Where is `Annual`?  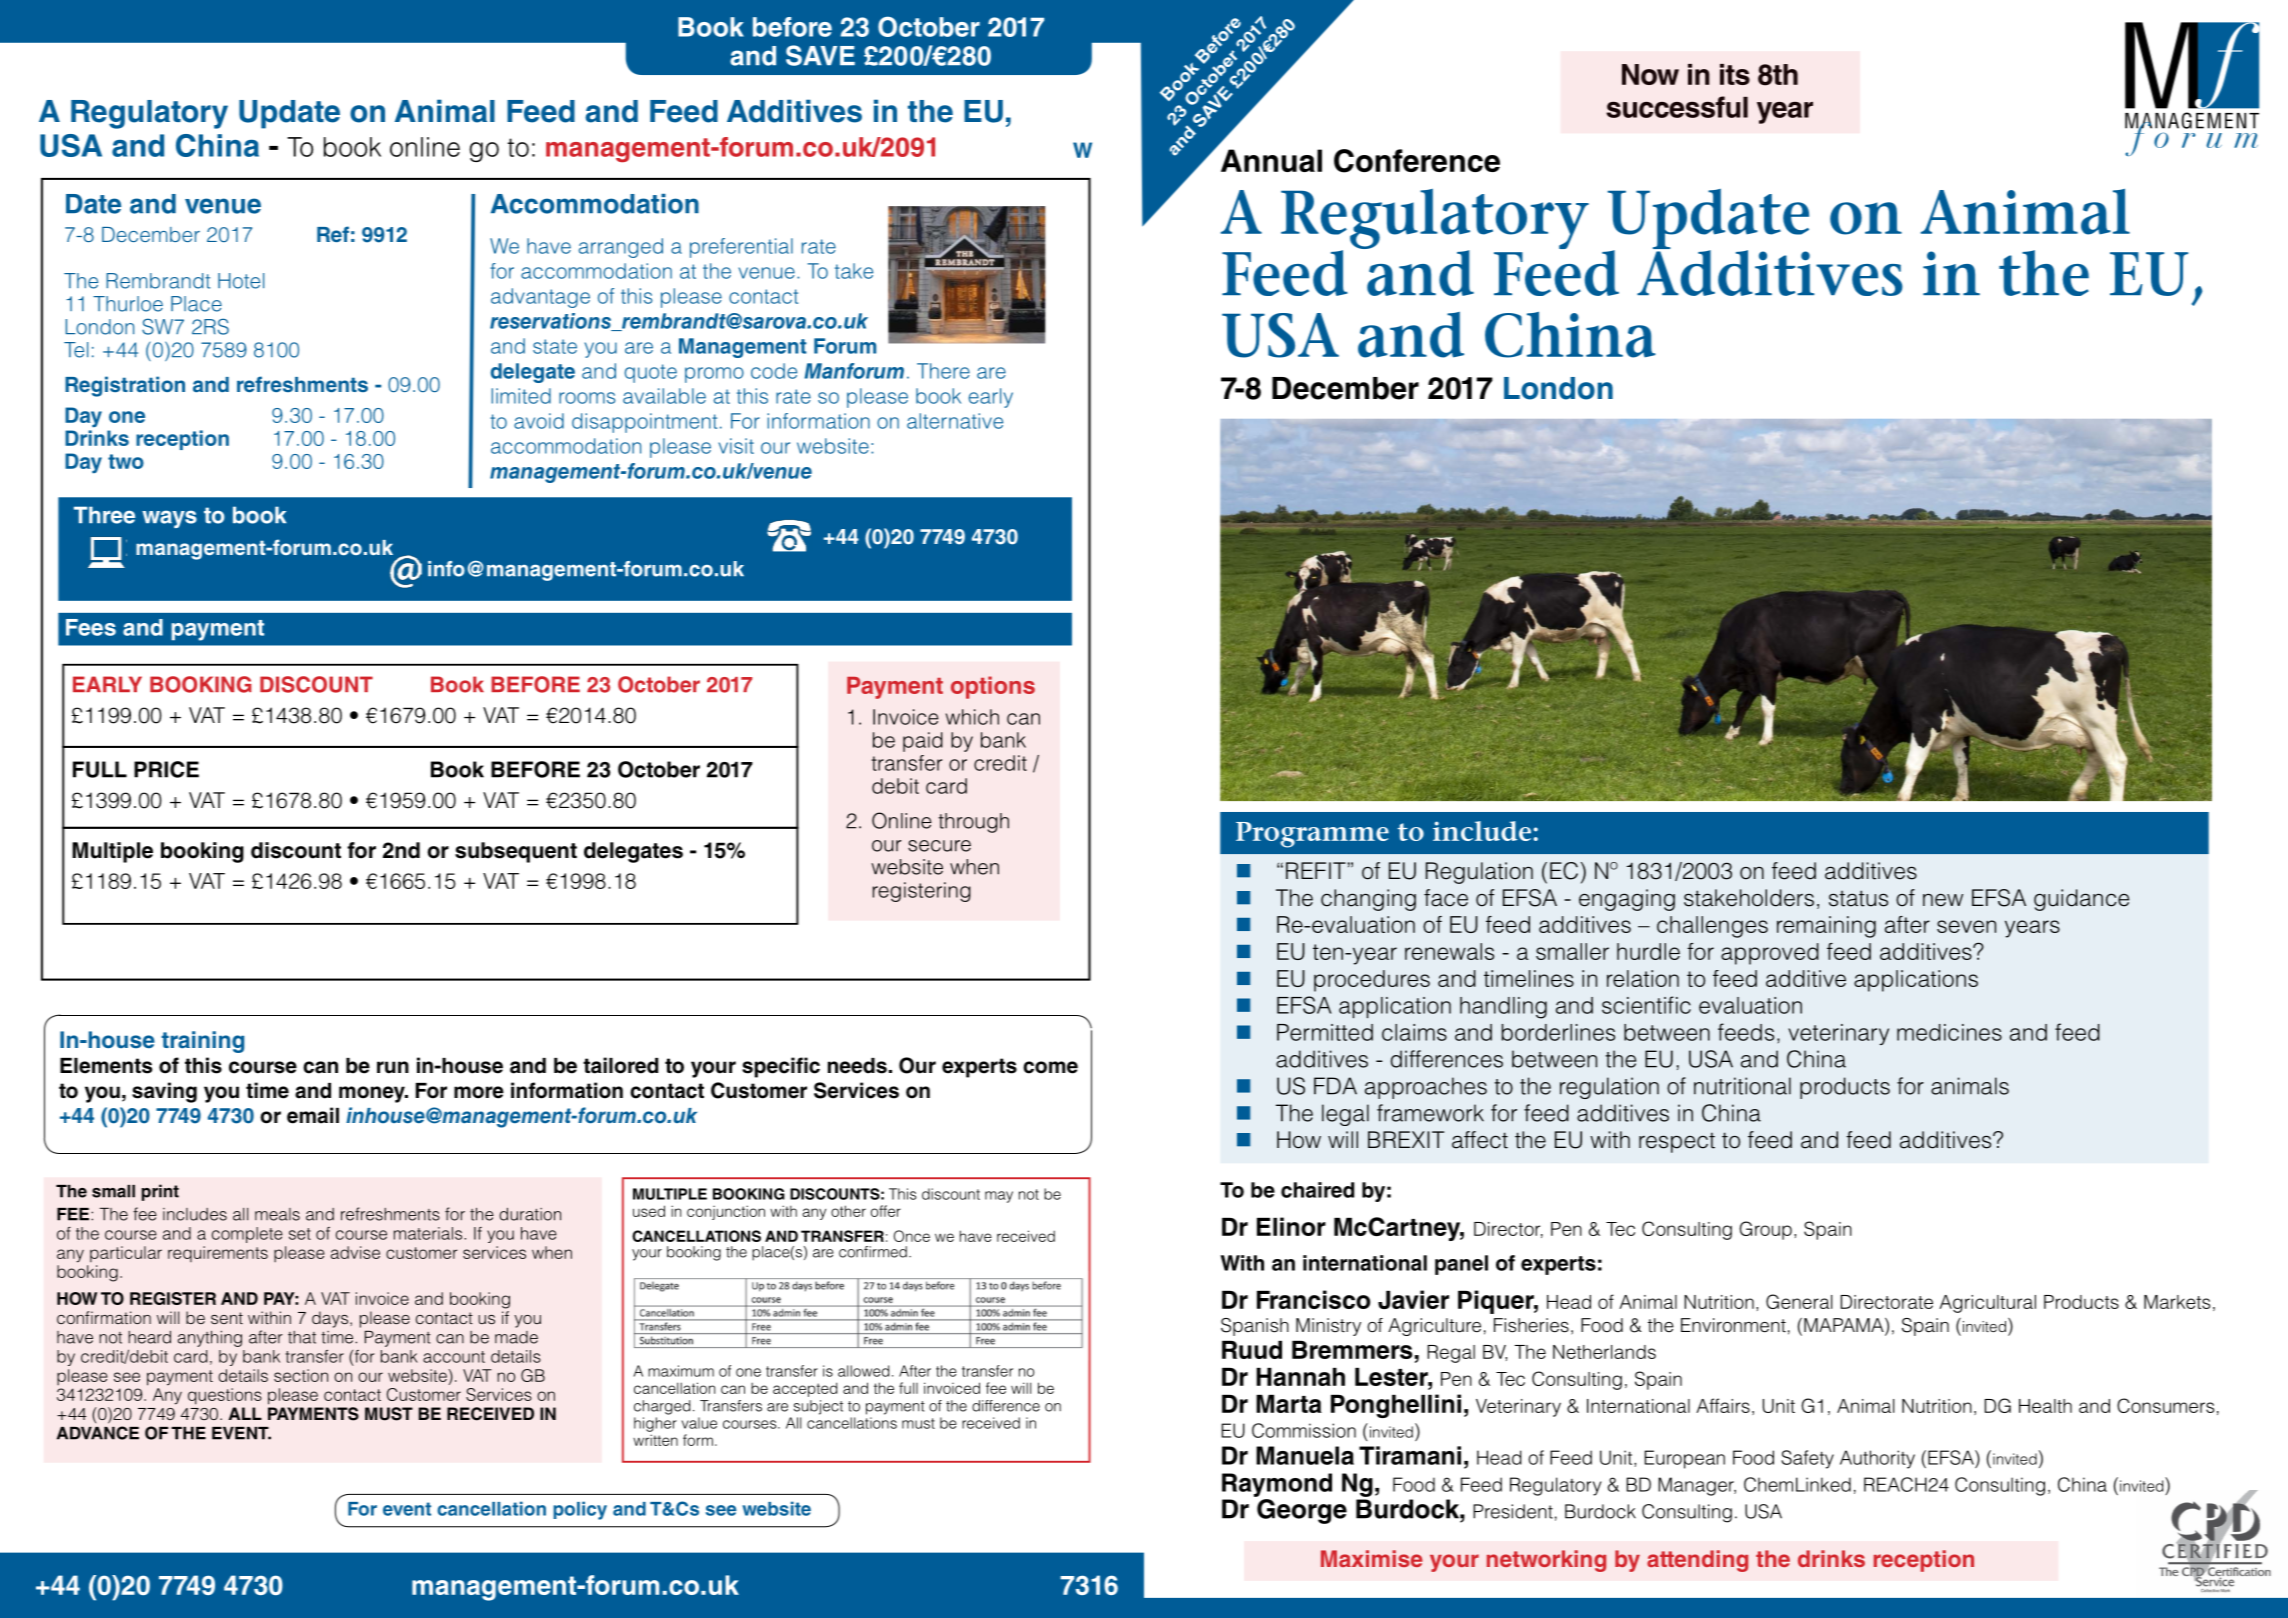
Annual is located at coordinates (1271, 160).
